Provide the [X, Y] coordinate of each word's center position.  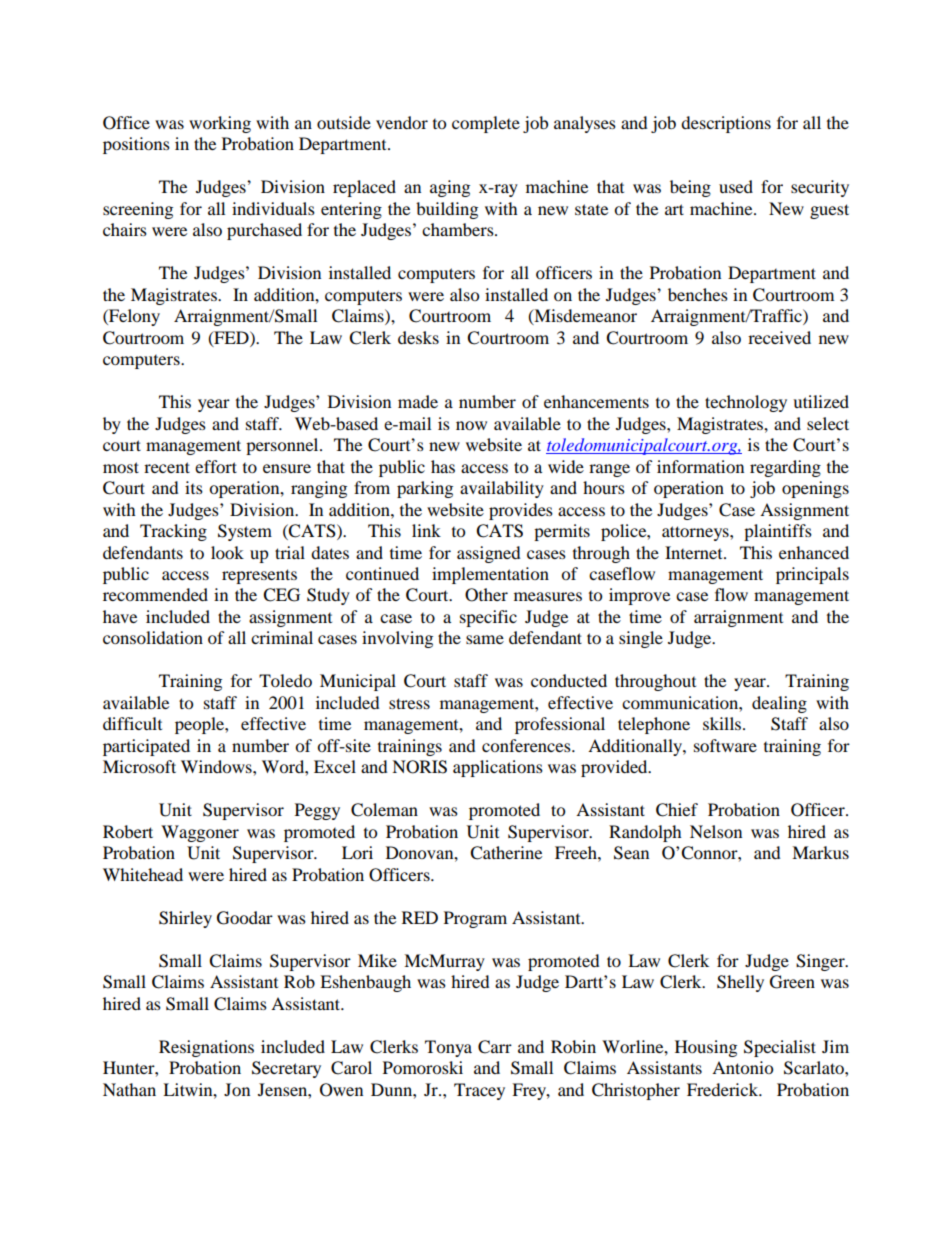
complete [486, 124]
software [725, 745]
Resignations [206, 1048]
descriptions [726, 124]
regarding [785, 468]
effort [216, 466]
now [471, 425]
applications [498, 768]
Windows [217, 766]
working [220, 124]
